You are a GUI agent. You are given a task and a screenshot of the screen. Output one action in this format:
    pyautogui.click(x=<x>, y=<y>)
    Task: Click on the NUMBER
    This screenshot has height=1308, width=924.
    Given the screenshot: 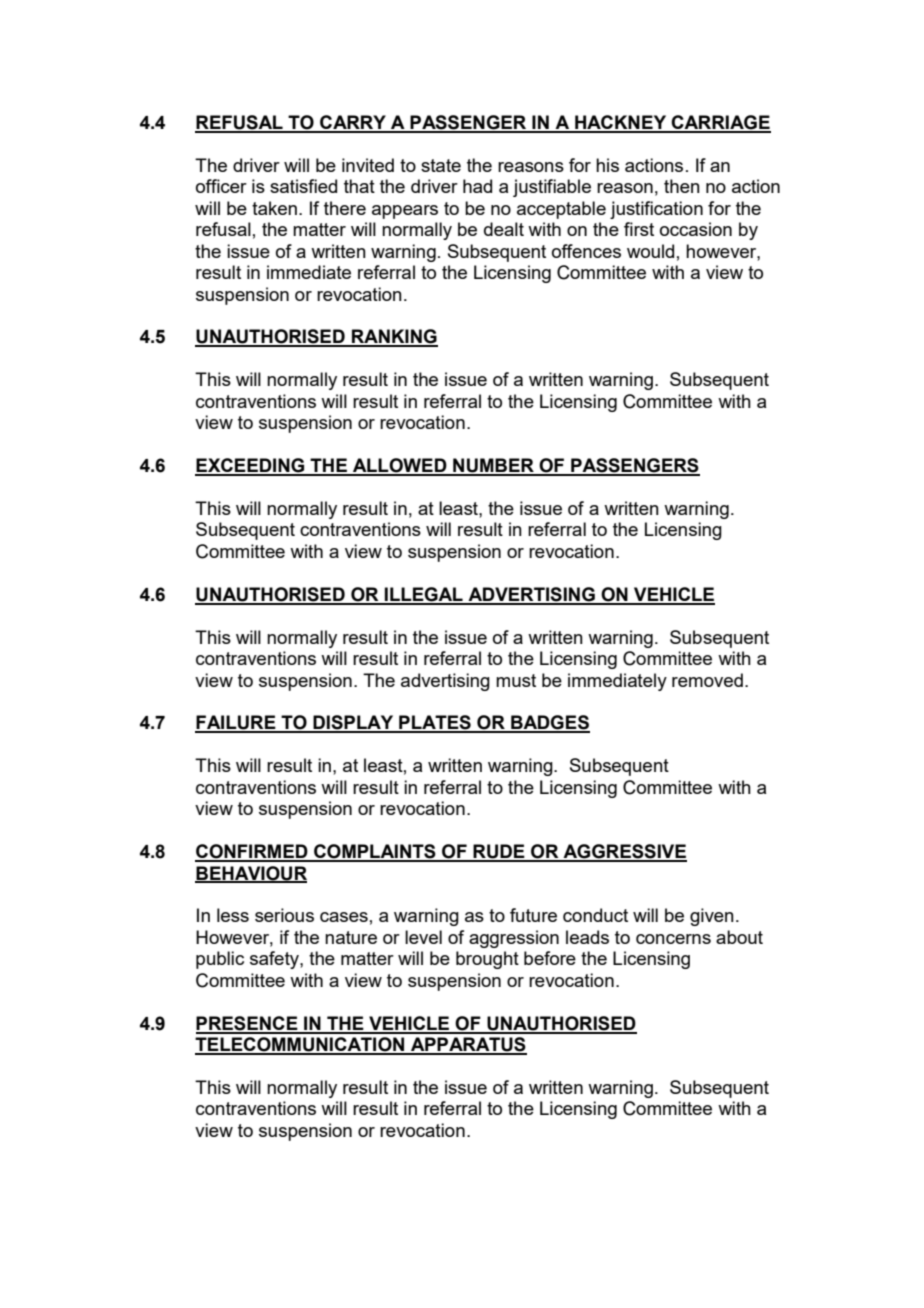 What is the action you would take?
    pyautogui.click(x=493, y=466)
